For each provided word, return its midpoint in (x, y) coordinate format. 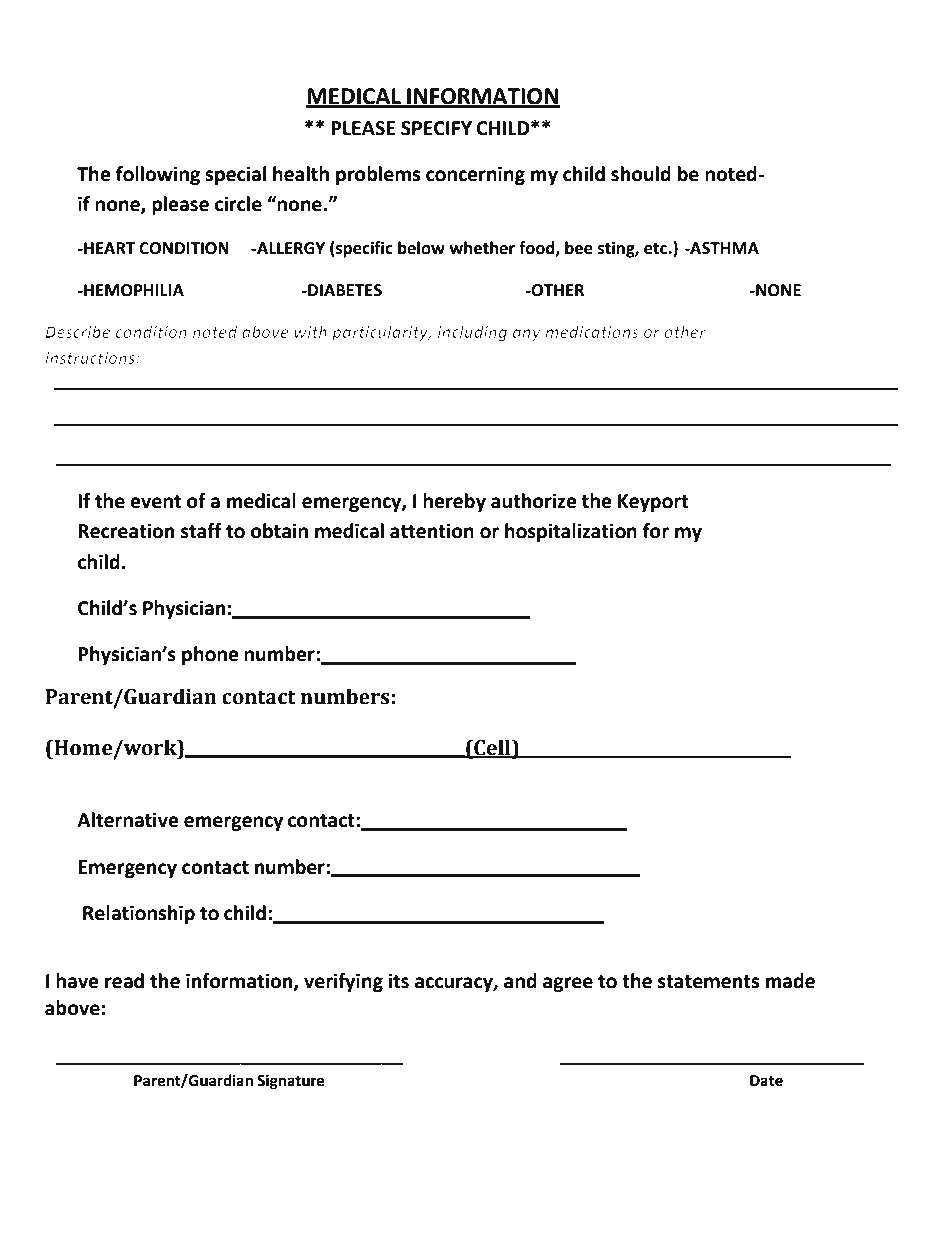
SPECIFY (436, 128)
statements (708, 982)
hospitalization (571, 532)
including (472, 333)
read (124, 981)
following (158, 175)
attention (432, 531)
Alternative (128, 820)
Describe (78, 331)
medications (592, 331)
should (641, 174)
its (398, 981)
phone (210, 655)
